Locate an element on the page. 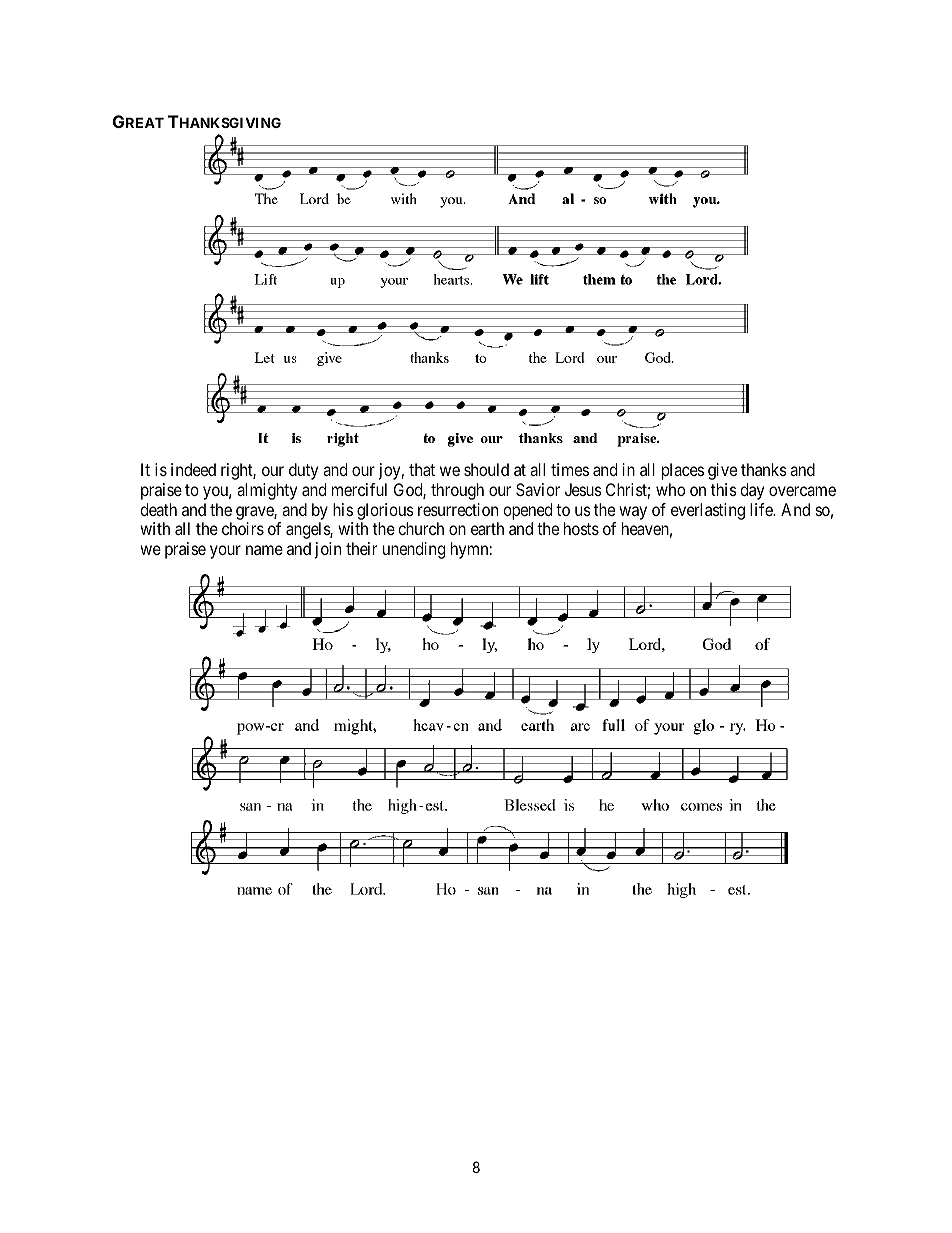  should is located at coordinates (486, 469).
